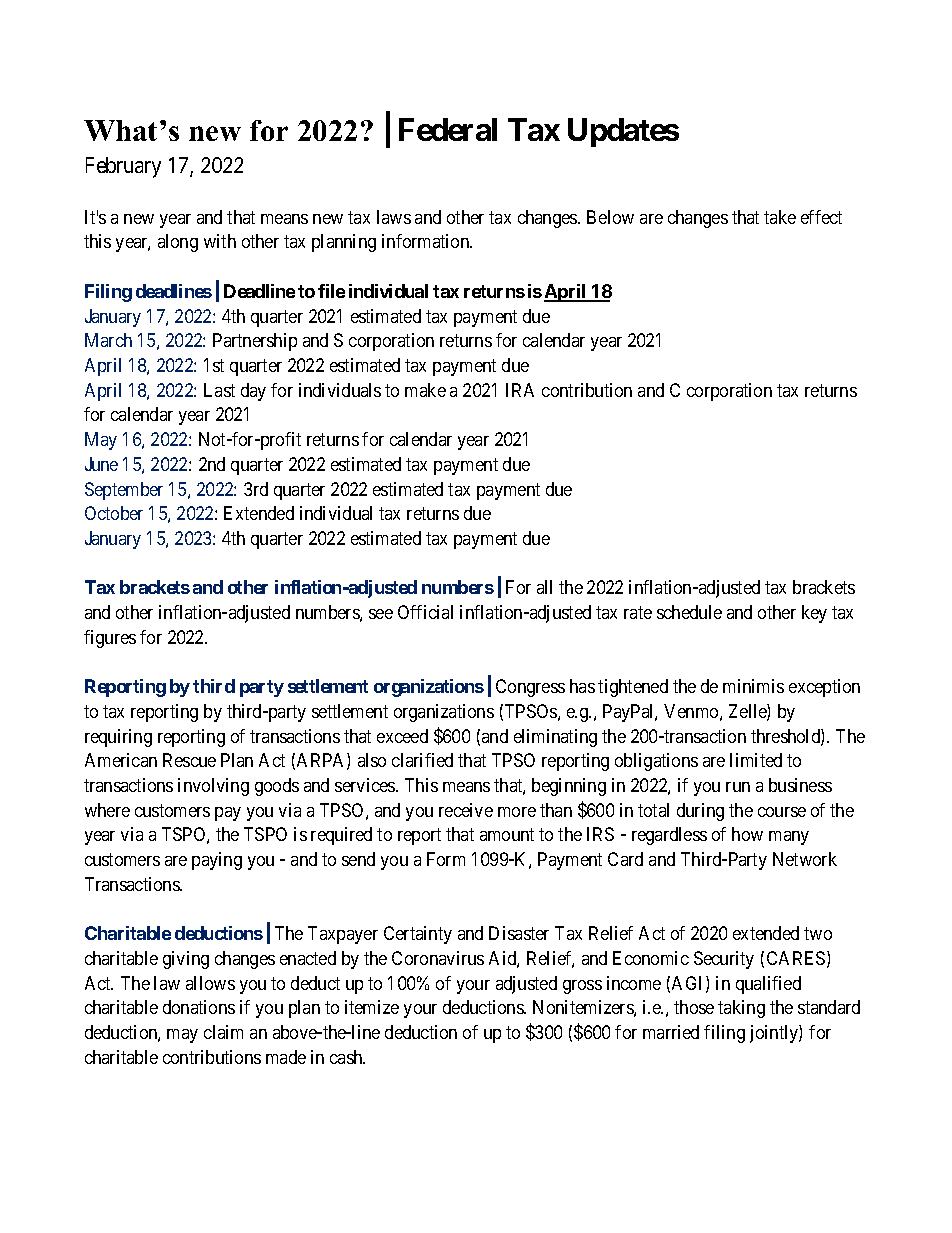 Image resolution: width=952 pixels, height=1233 pixels. Describe the element at coordinates (448, 129) in the document. I see `Federal` at that location.
